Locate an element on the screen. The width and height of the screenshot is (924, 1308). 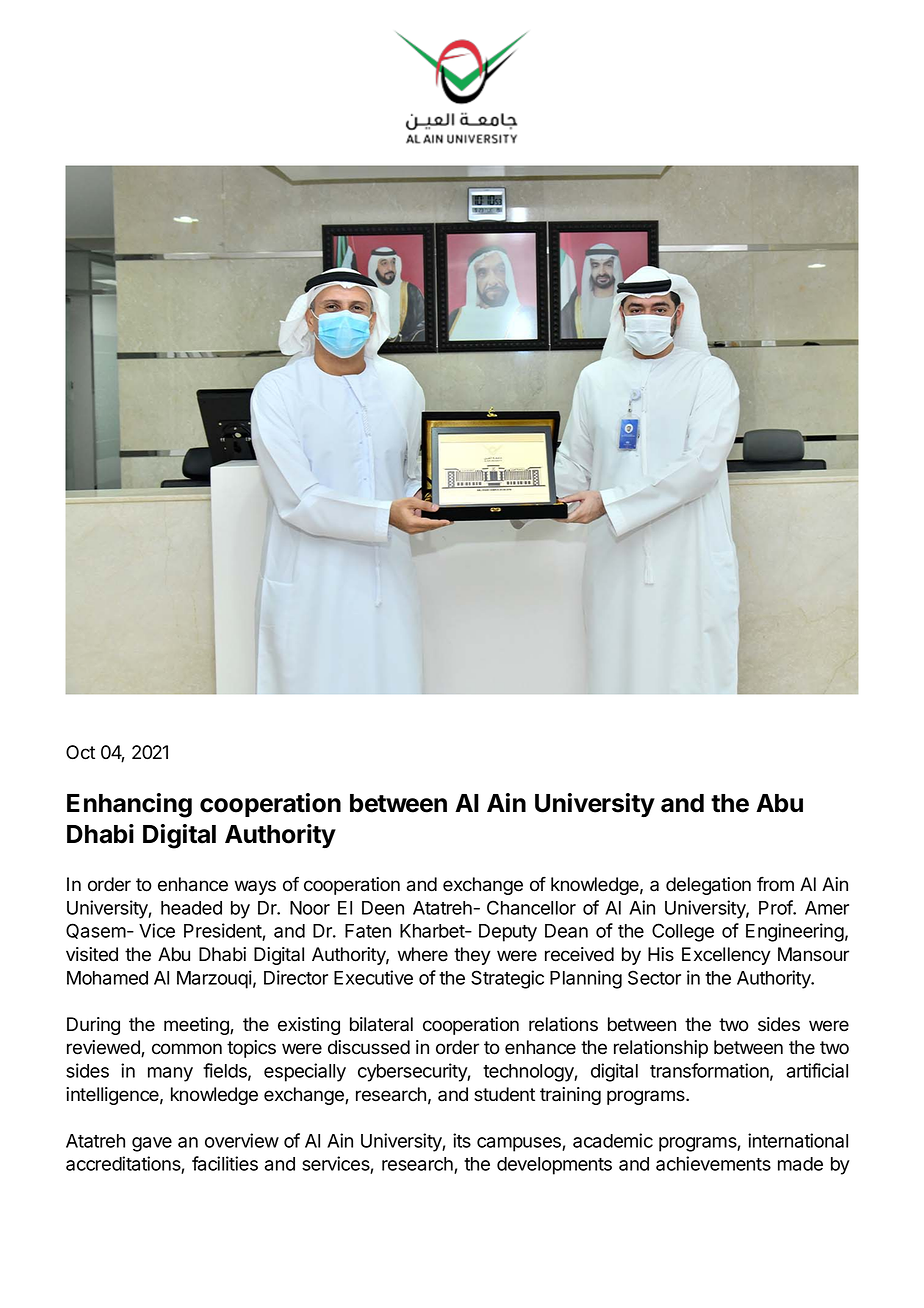
gave is located at coordinates (152, 1144).
